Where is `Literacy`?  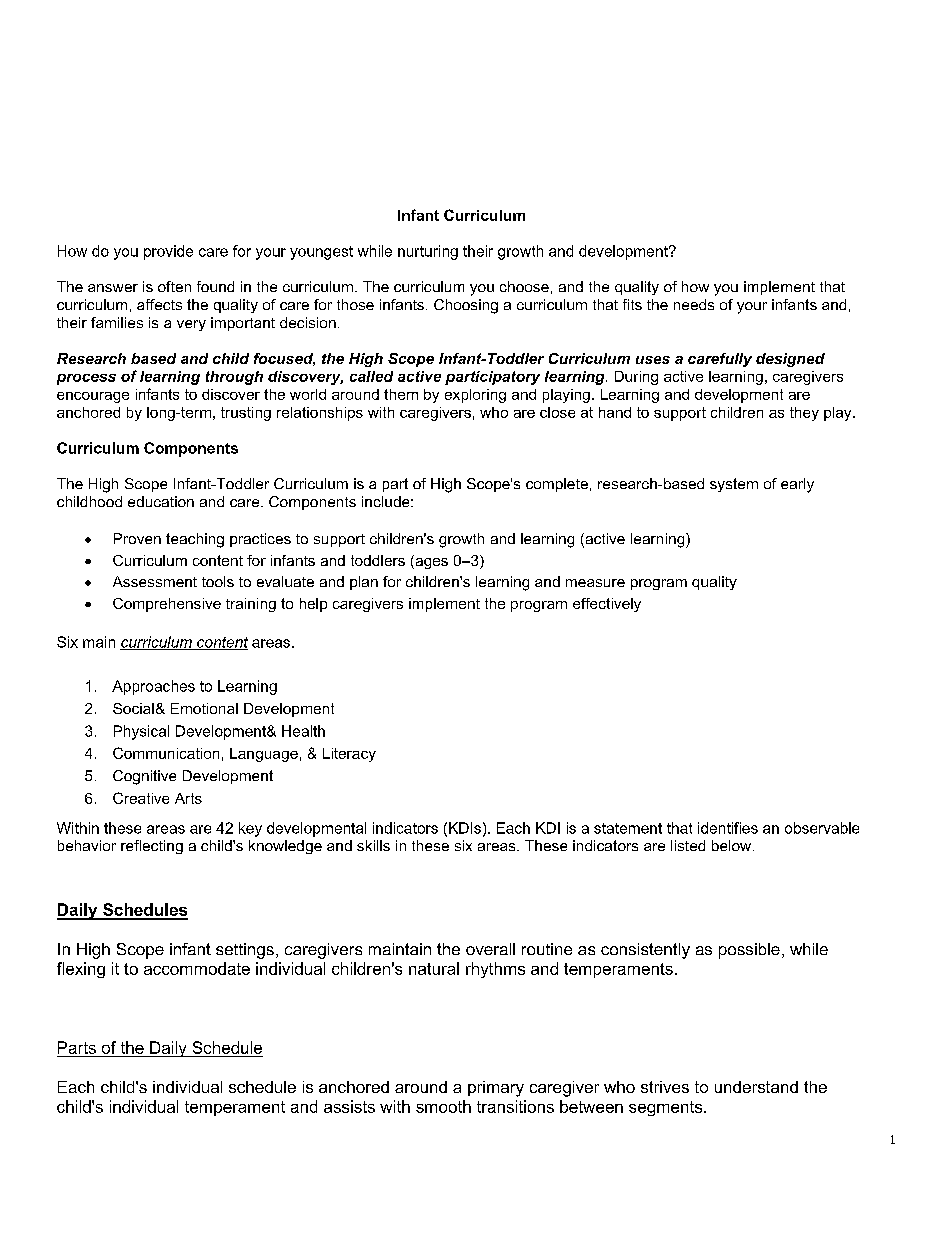 Literacy is located at coordinates (349, 755).
